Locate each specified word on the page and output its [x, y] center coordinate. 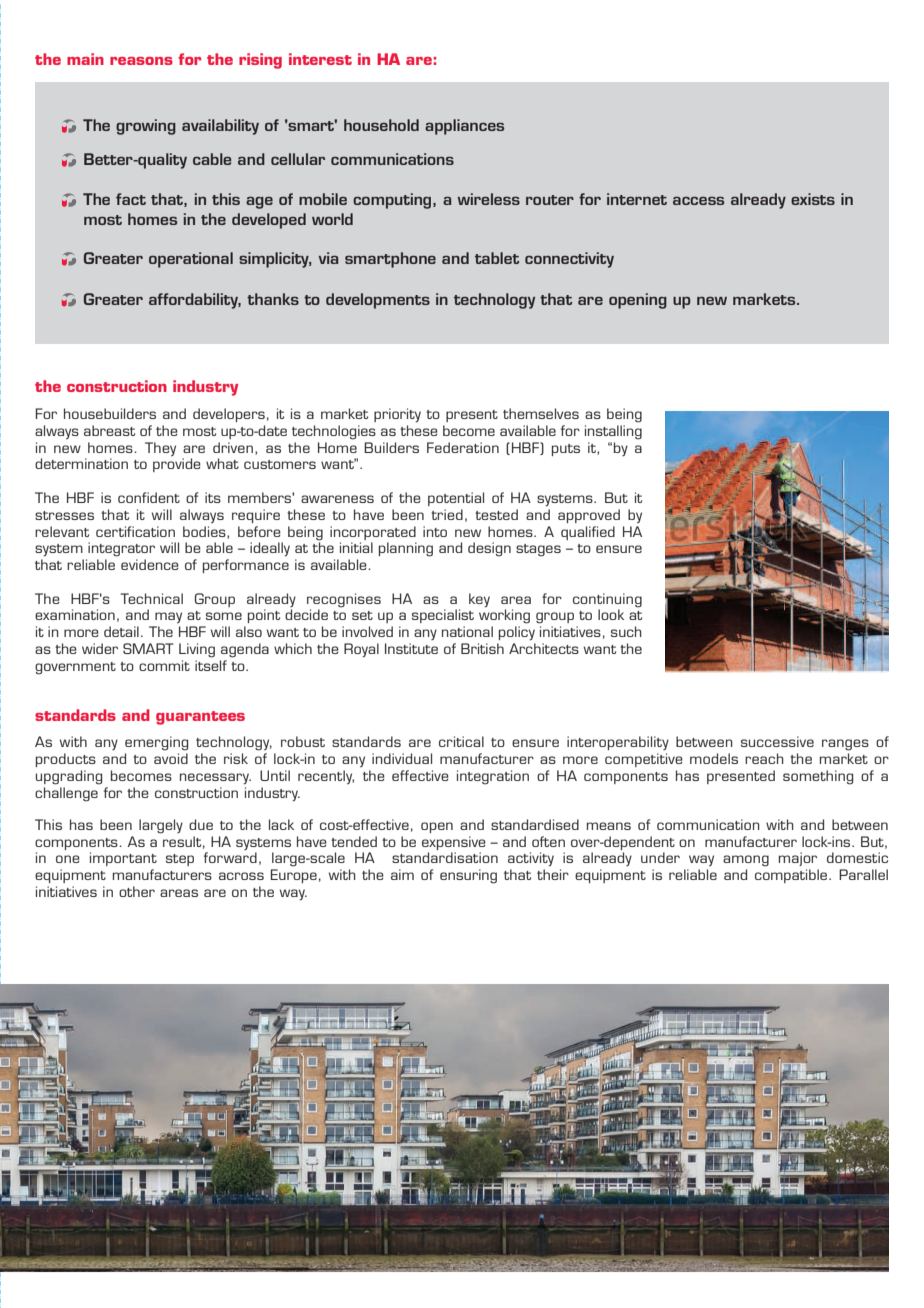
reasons [141, 61]
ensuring [468, 876]
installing [613, 432]
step [180, 860]
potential [456, 499]
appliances [464, 127]
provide [177, 465]
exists [813, 199]
